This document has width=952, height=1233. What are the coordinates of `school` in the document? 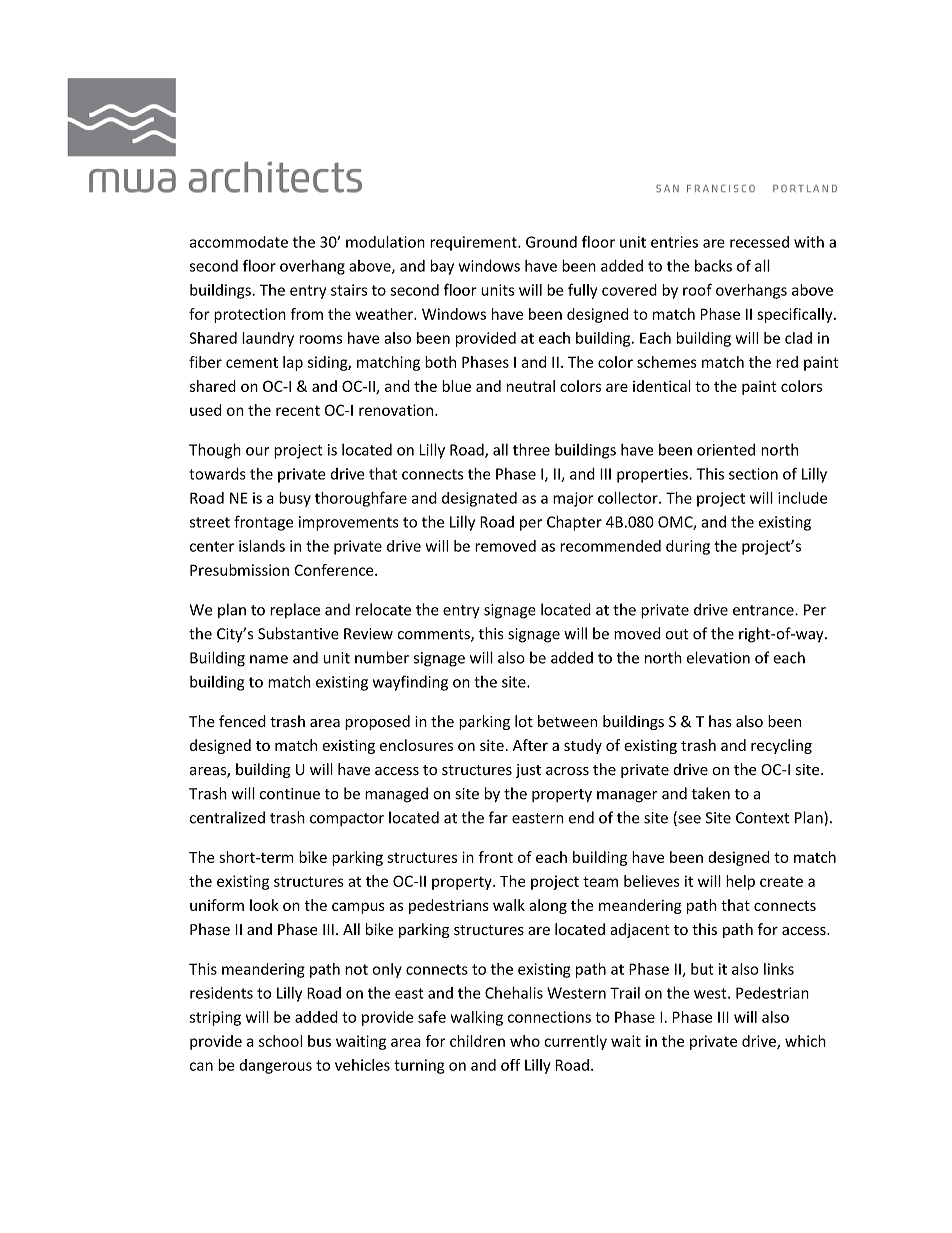 It's located at (280, 1041).
